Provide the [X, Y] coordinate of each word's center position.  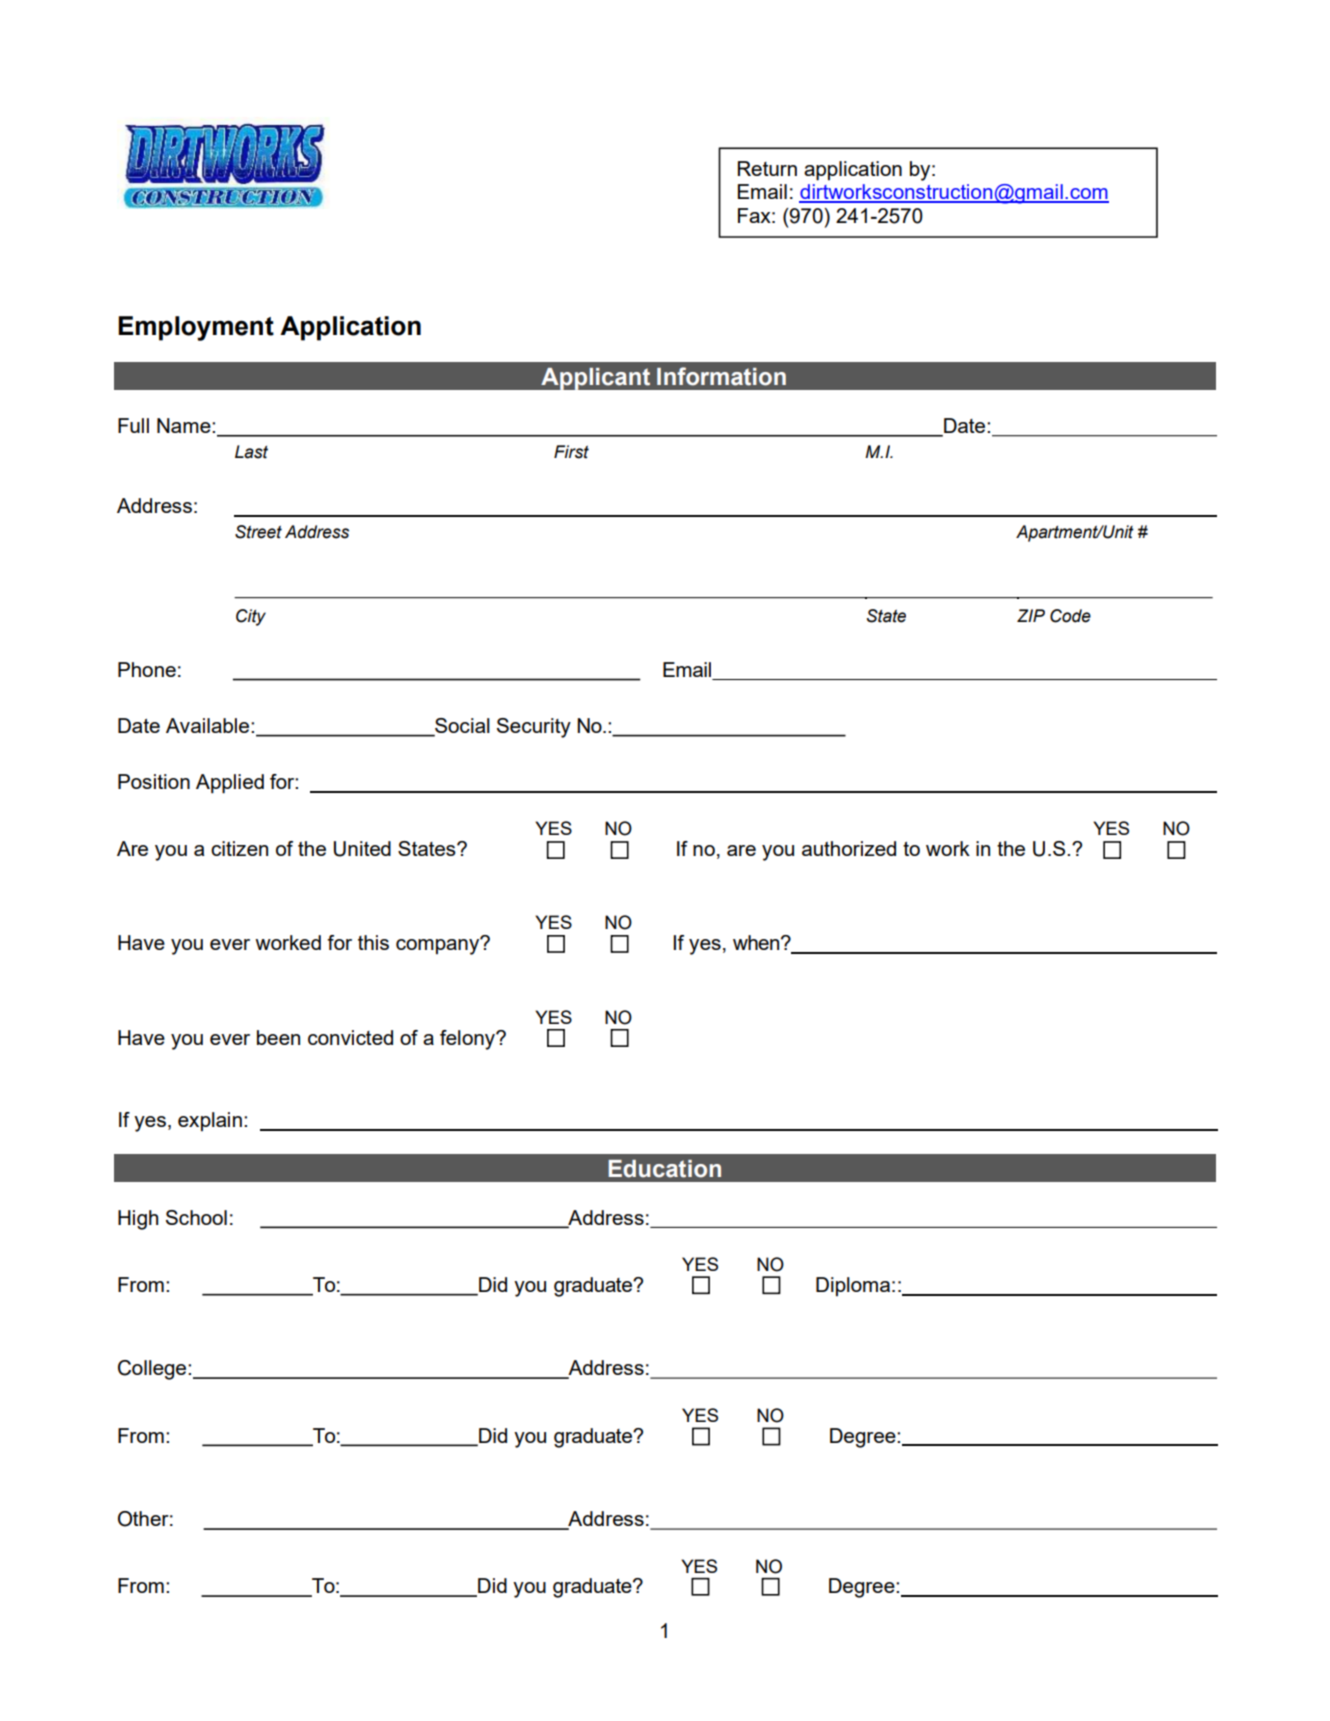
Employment [196, 328]
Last [251, 452]
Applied [230, 784]
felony [468, 1040]
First [571, 452]
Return [767, 168]
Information [721, 376]
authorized [849, 848]
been [278, 1037]
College [153, 1370]
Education [664, 1169]
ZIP [1031, 615]
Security [534, 728]
